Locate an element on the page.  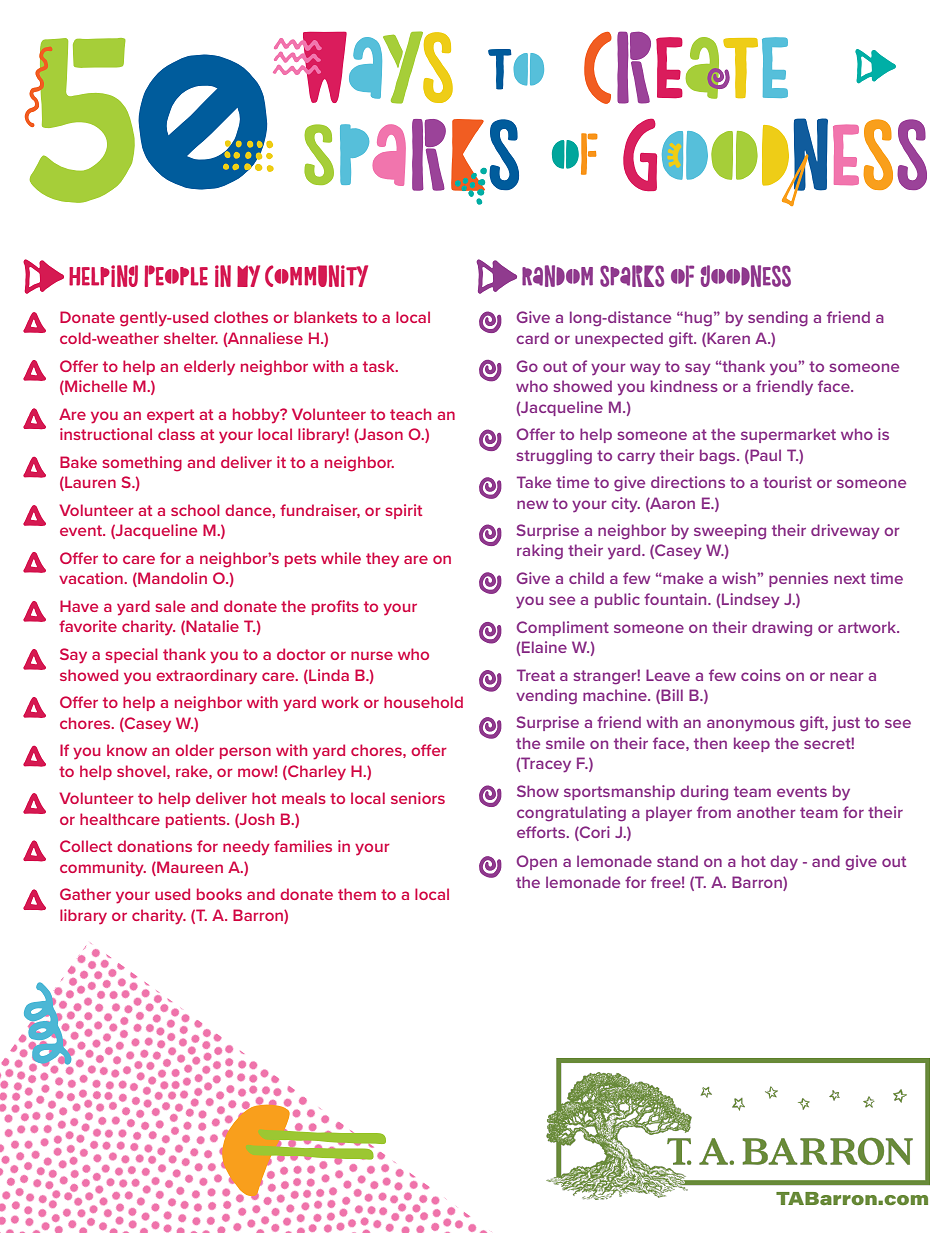
sending is located at coordinates (778, 319).
